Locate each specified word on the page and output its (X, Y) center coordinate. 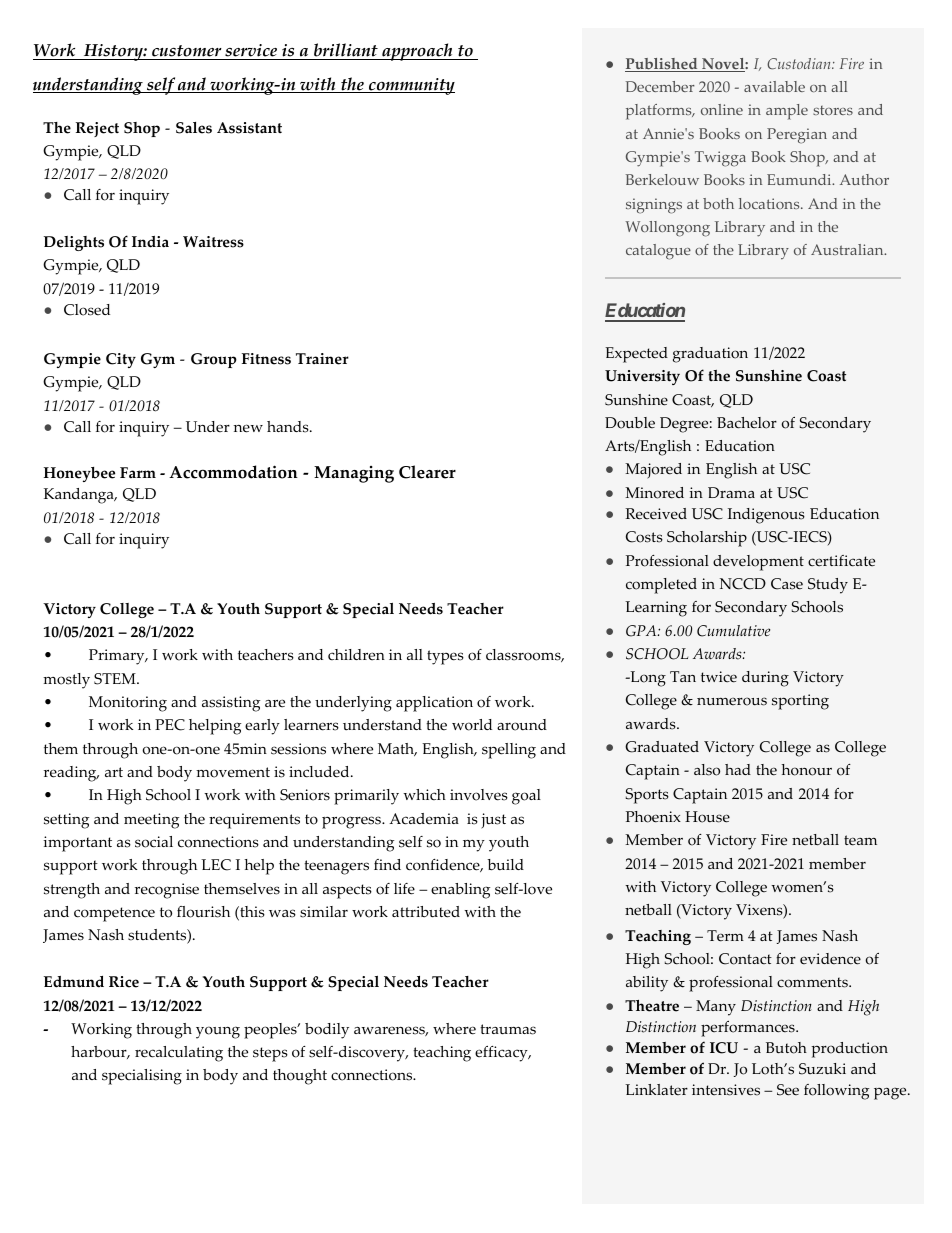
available (774, 86)
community (411, 86)
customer (187, 52)
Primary (118, 657)
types (445, 657)
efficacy (502, 1054)
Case (787, 584)
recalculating (179, 1054)
